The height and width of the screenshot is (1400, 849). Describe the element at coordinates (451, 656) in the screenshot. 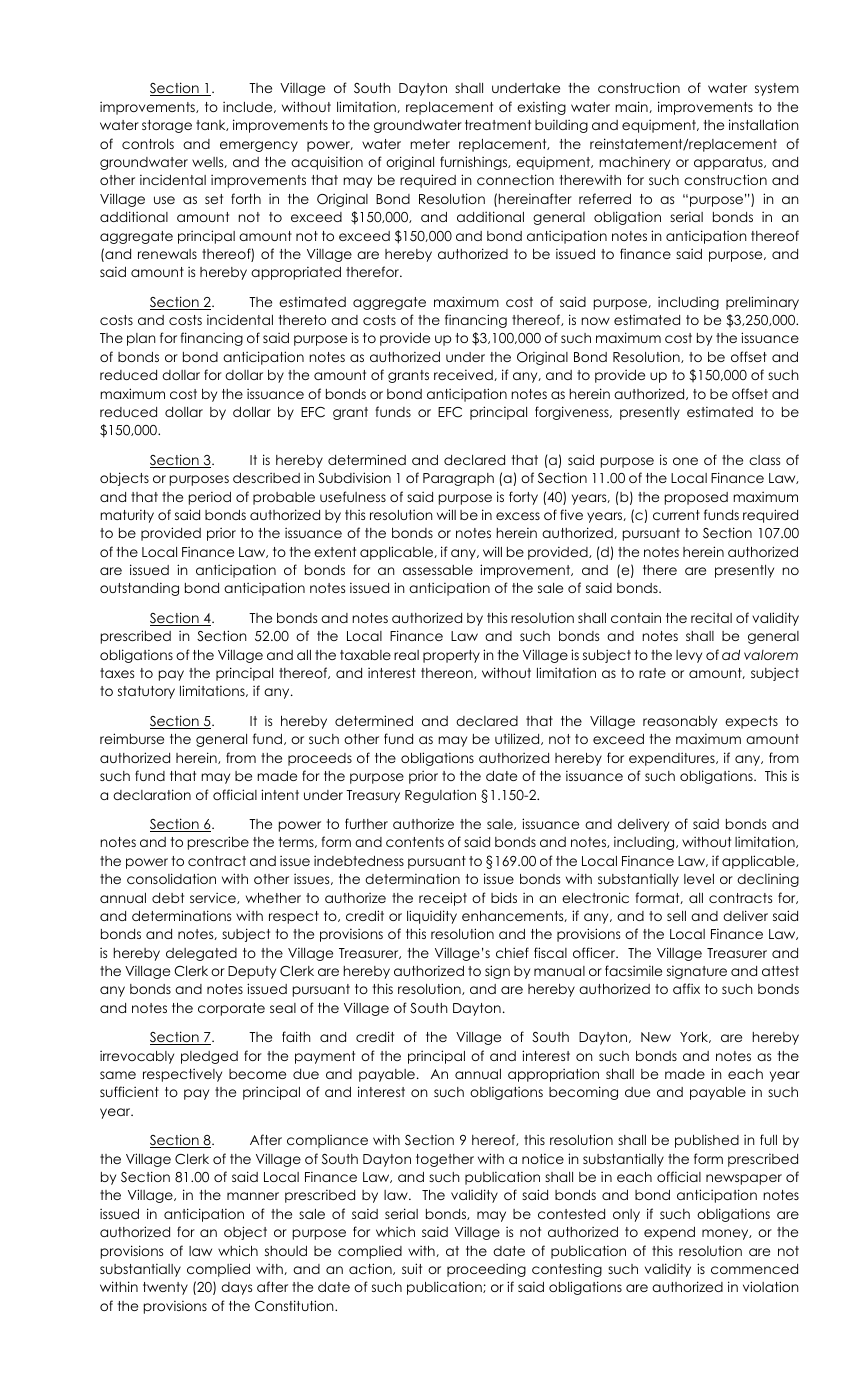

I see `property` at that location.
